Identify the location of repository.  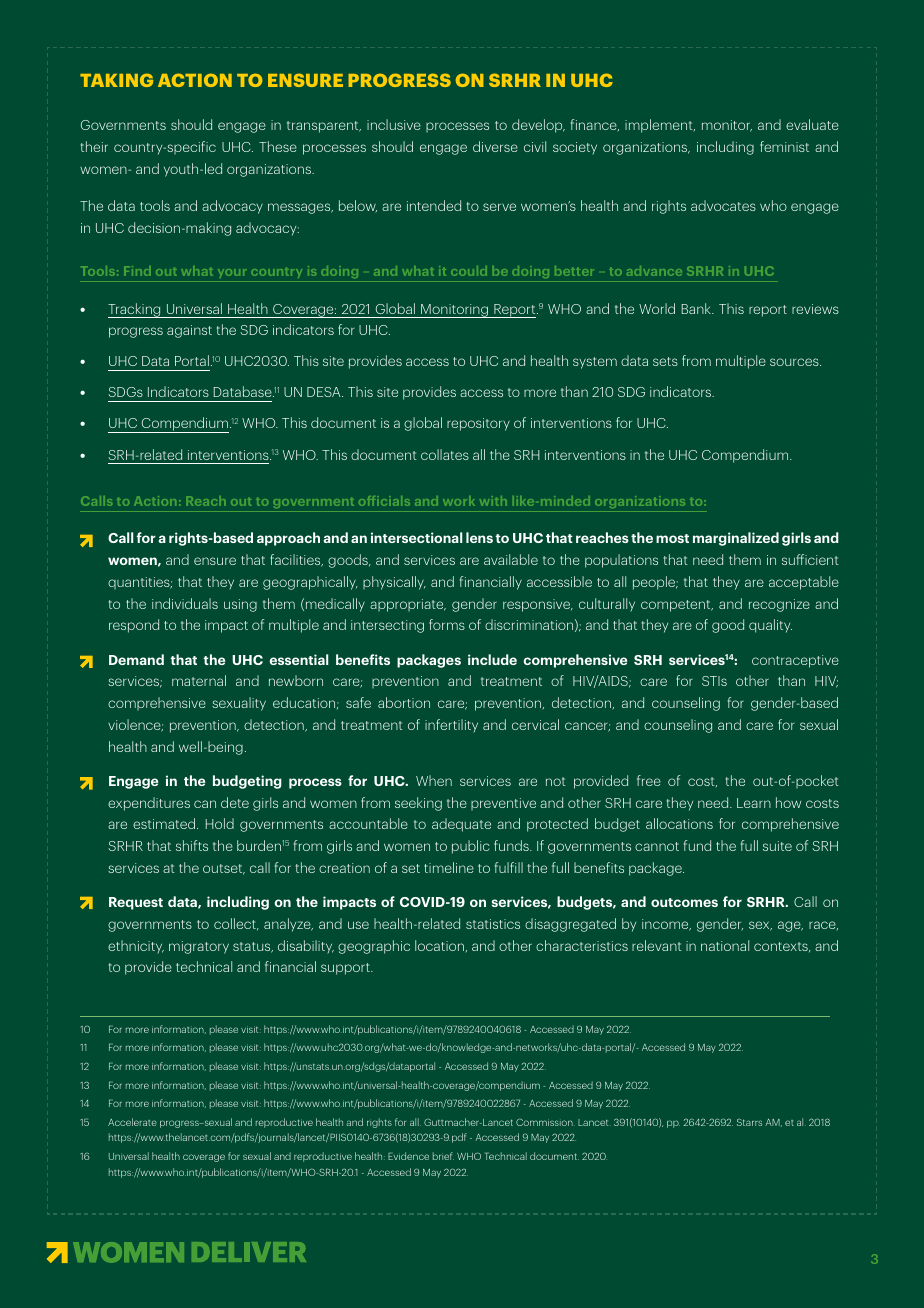
(478, 424).
